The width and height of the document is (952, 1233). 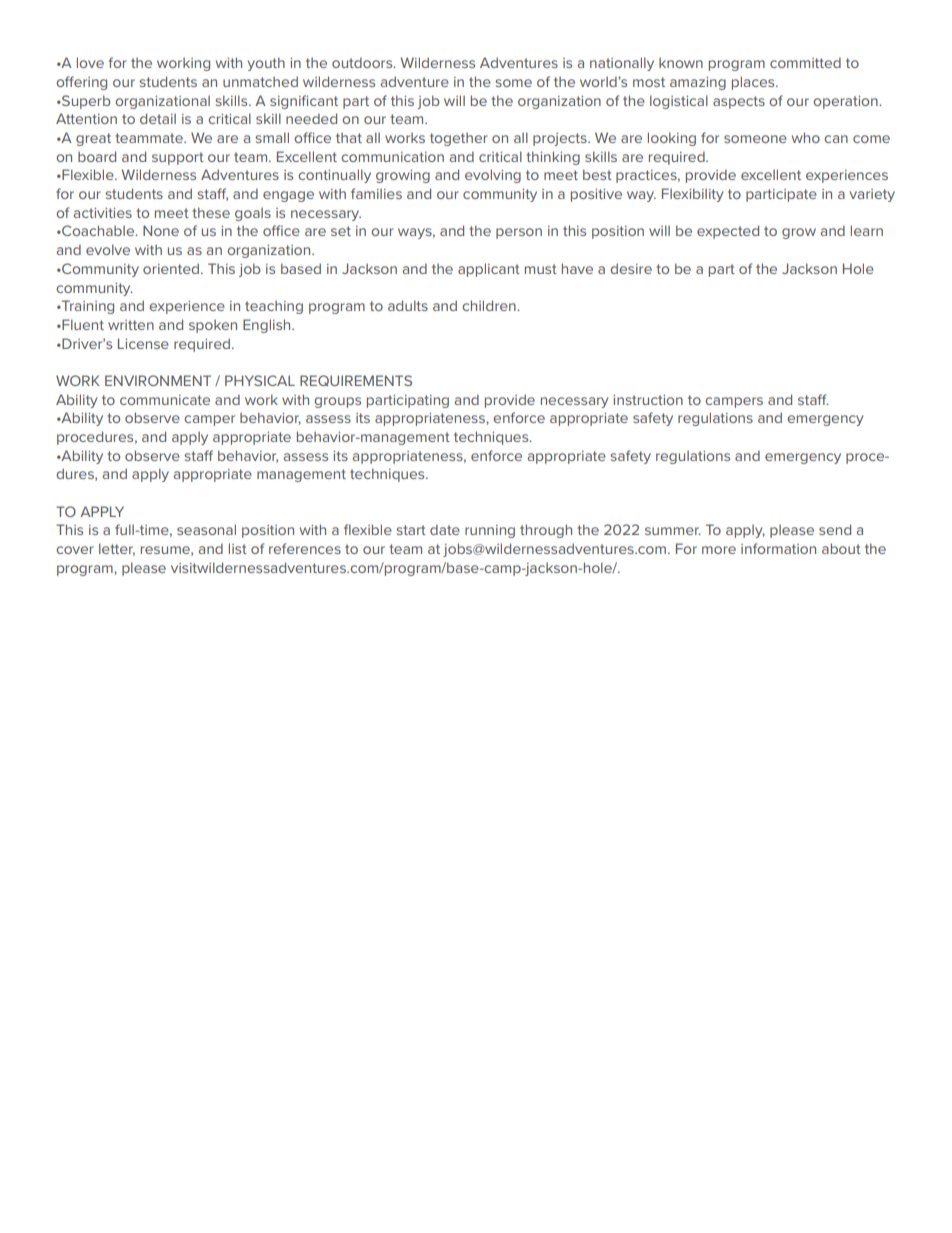 I want to click on running, so click(x=490, y=531).
